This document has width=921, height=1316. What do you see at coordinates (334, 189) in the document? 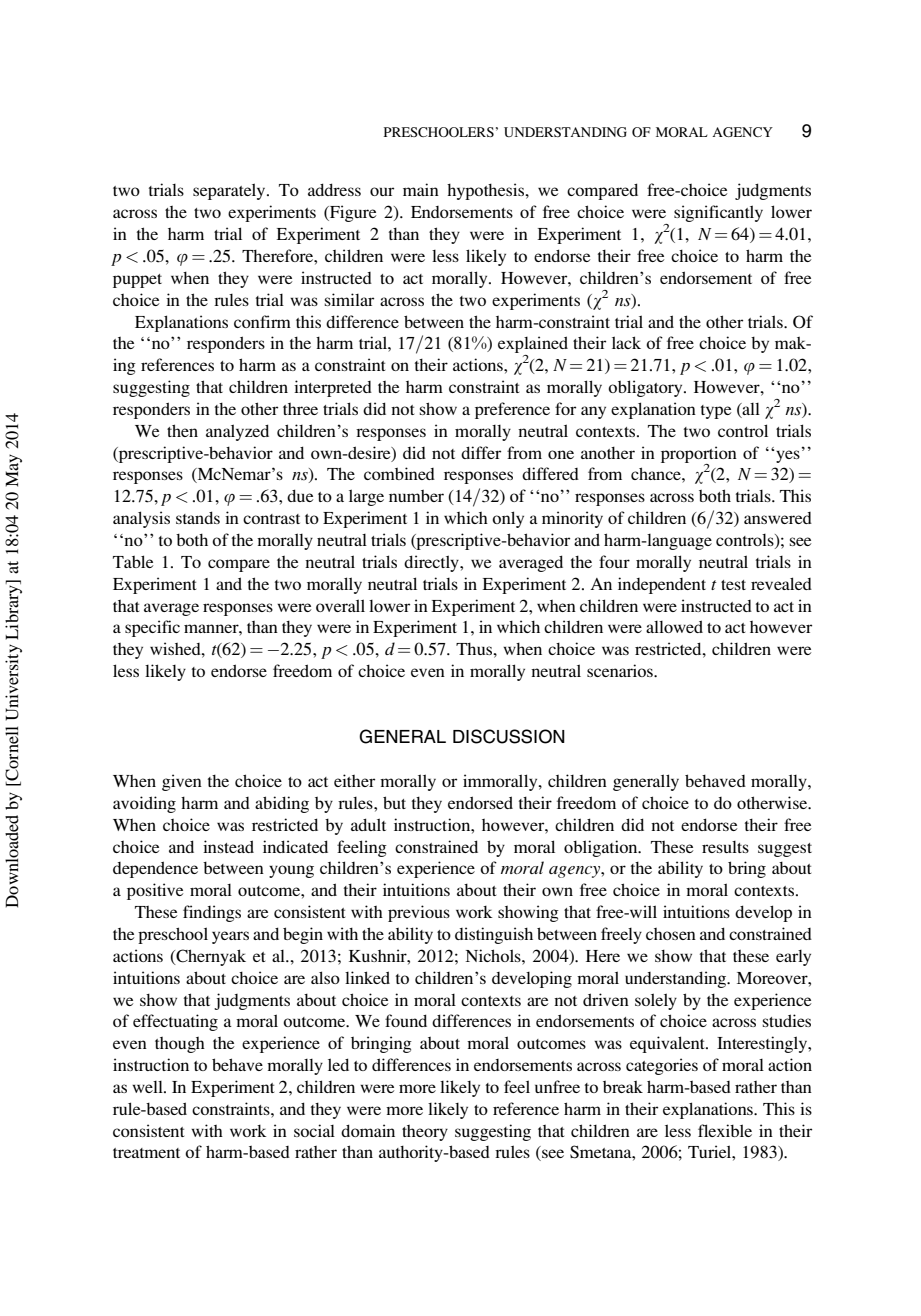
I see `address` at bounding box center [334, 189].
